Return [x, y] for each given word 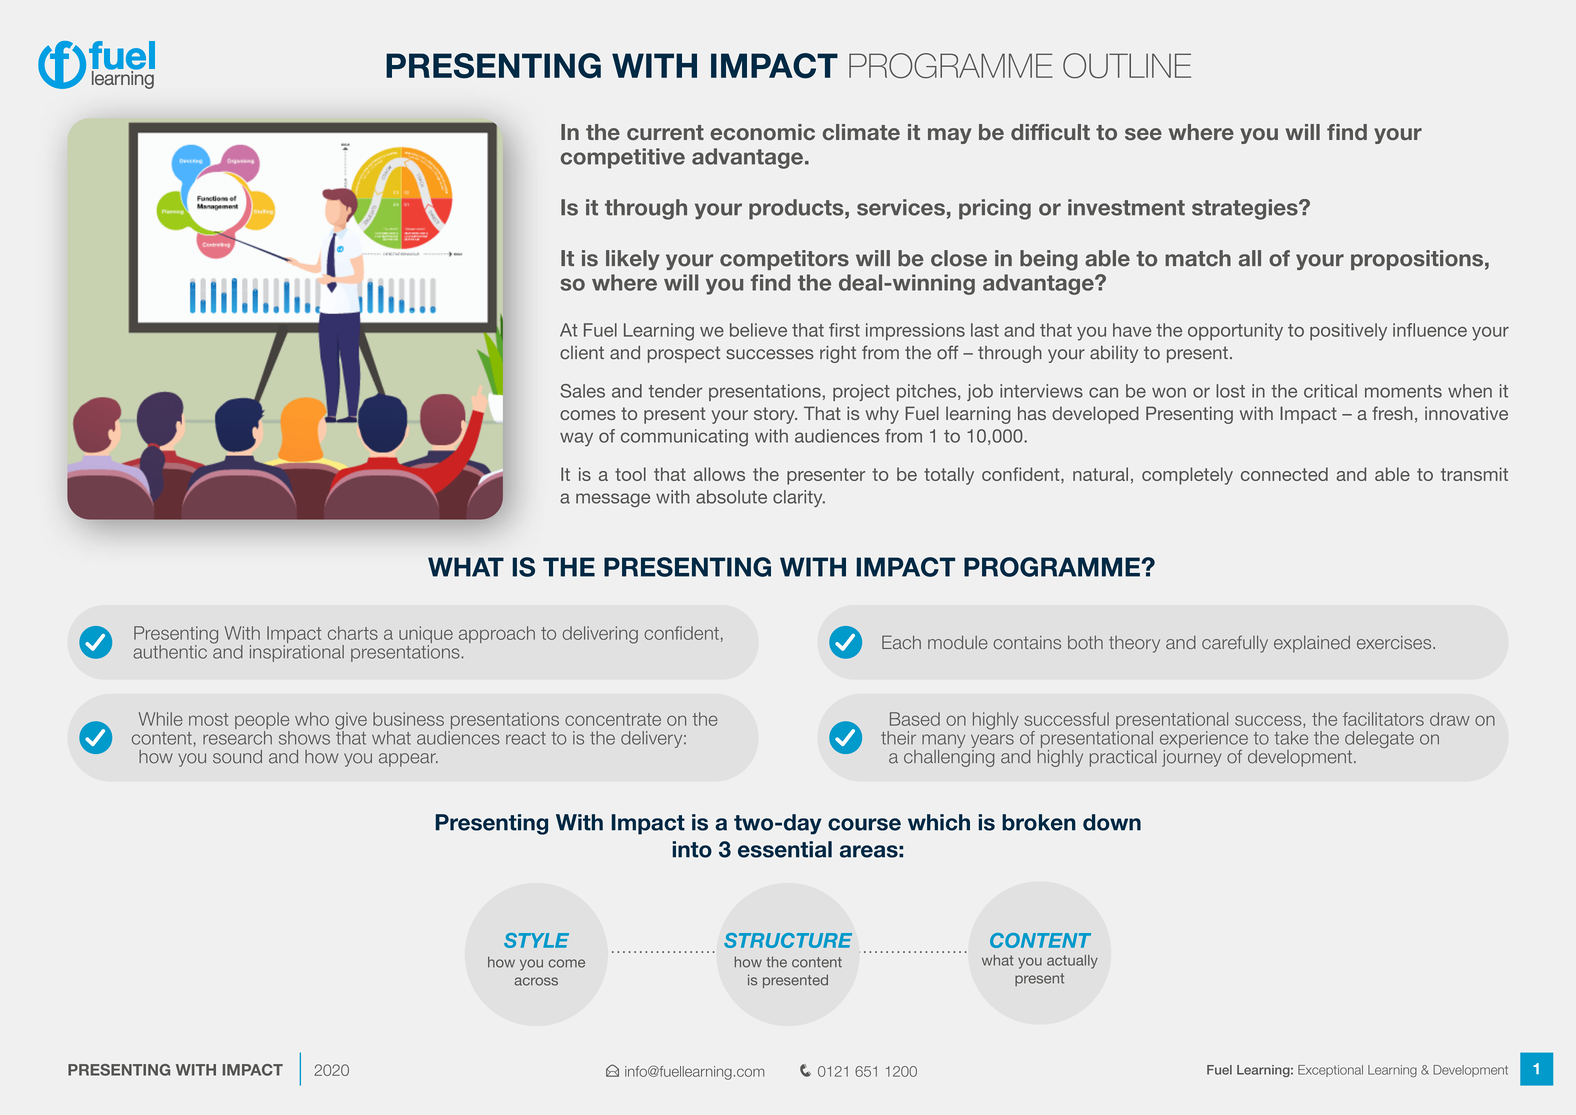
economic [762, 132]
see [1143, 134]
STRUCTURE [788, 940]
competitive [623, 158]
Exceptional [1330, 1071]
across [536, 981]
